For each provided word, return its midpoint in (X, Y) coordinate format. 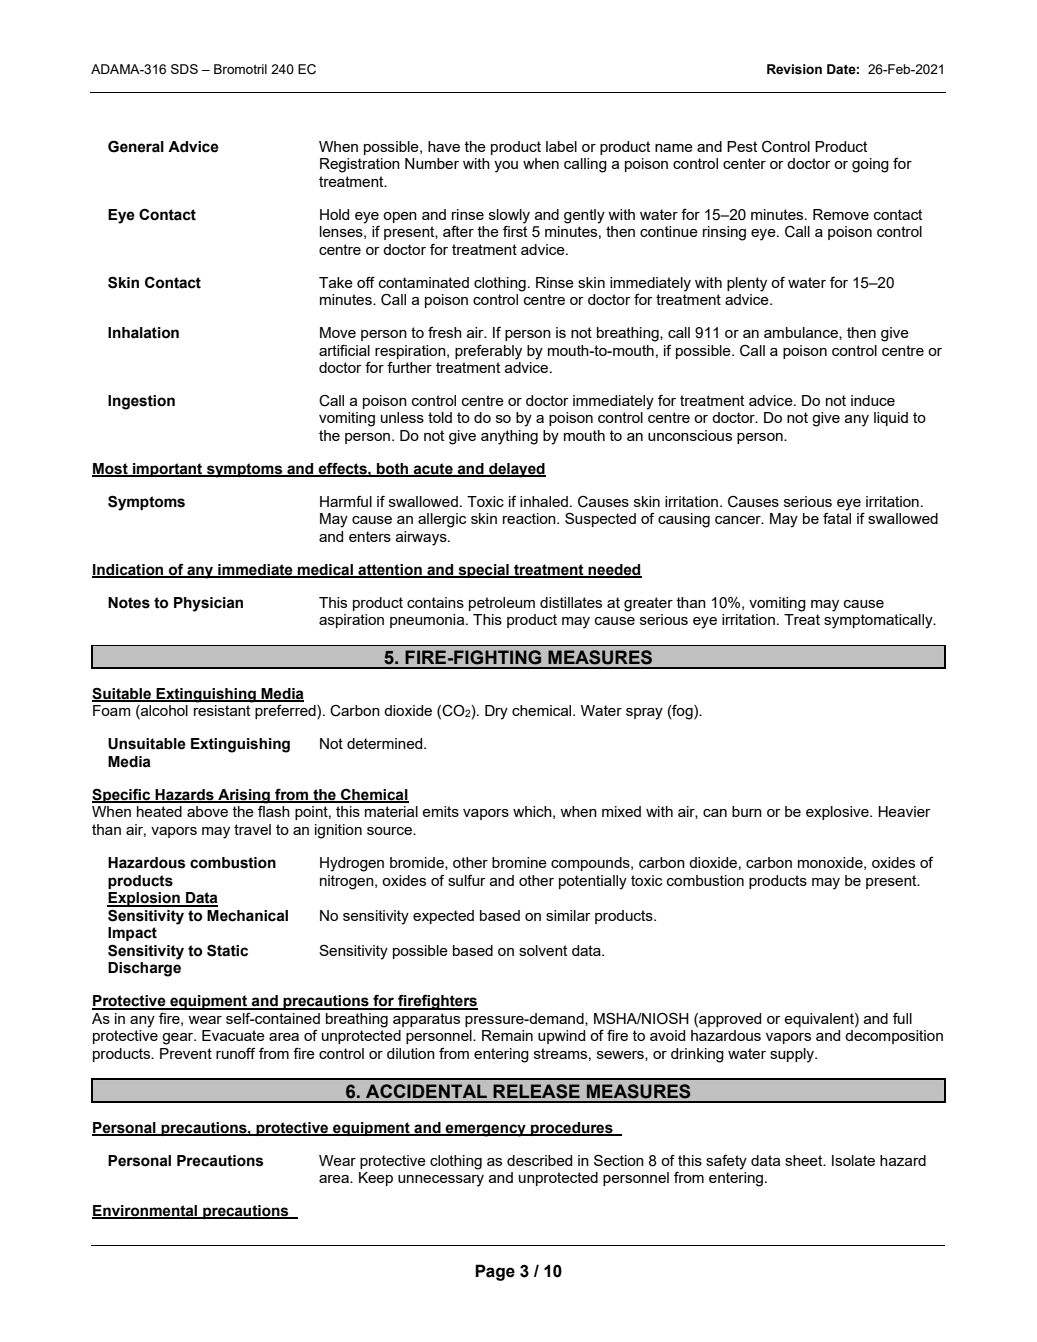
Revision (794, 69)
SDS (184, 69)
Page (495, 1272)
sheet (805, 1160)
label (561, 146)
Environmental (146, 1212)
